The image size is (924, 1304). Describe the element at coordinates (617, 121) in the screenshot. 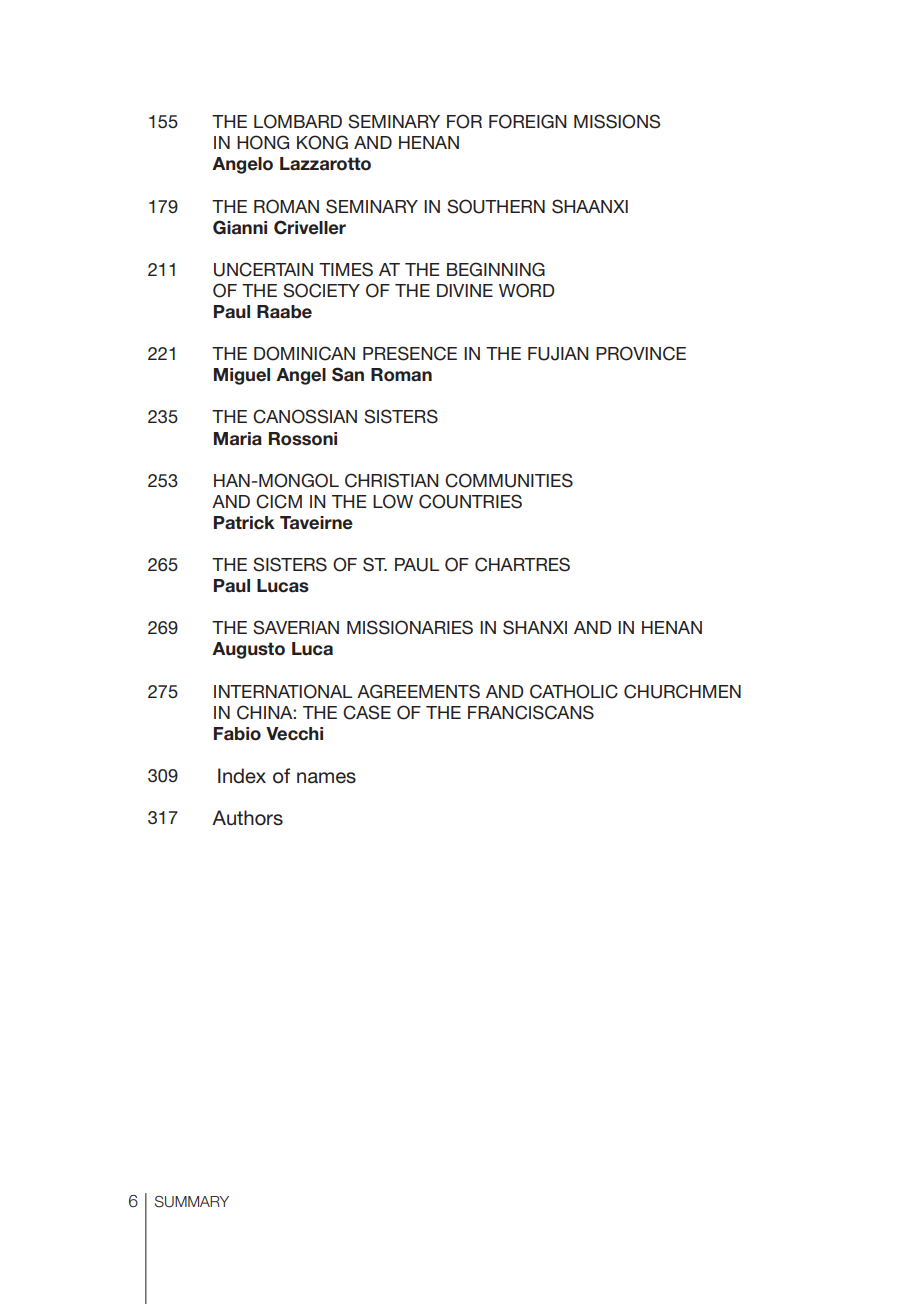

I see `MISSIONS` at that location.
